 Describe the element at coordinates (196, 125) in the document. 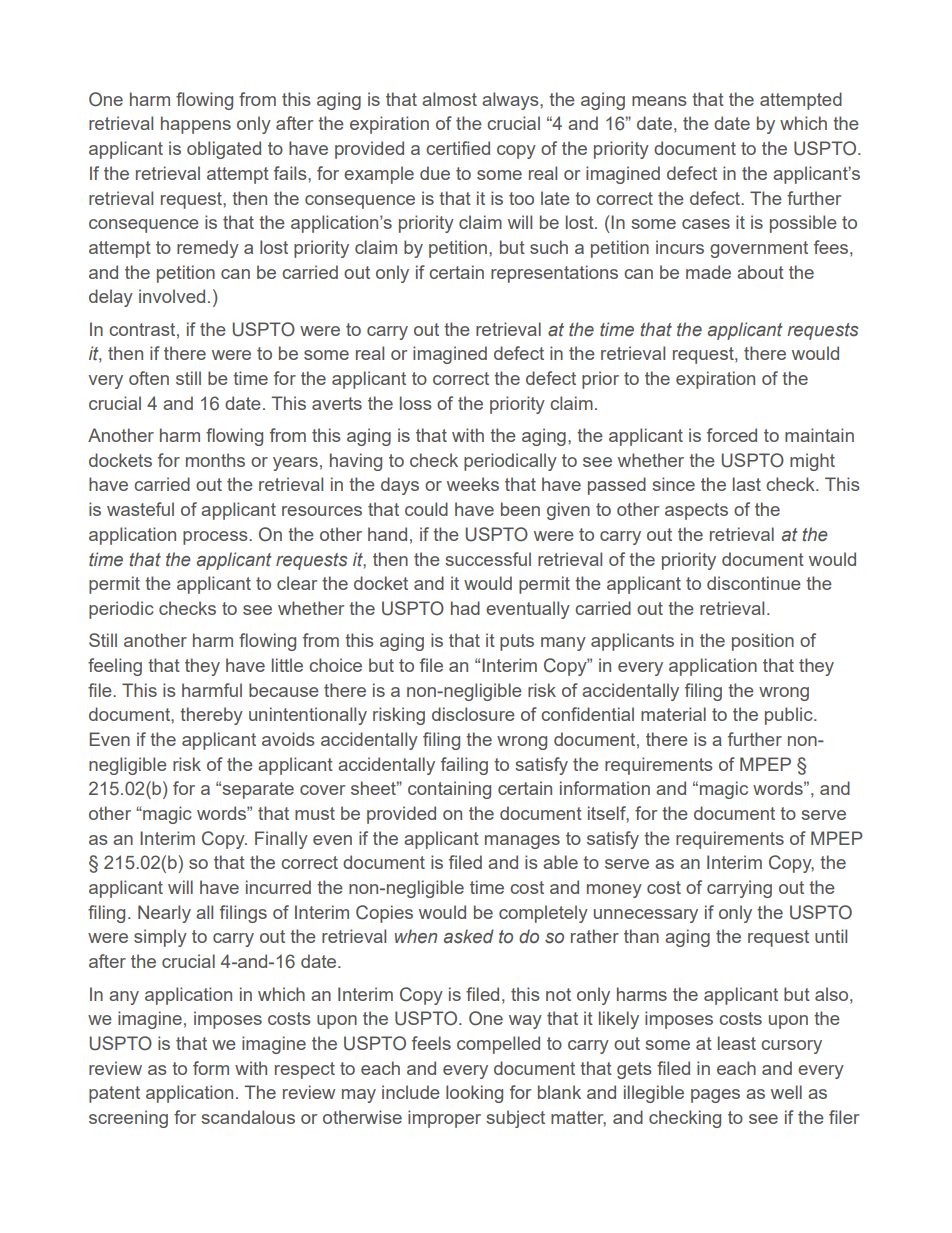

I see `happens` at that location.
